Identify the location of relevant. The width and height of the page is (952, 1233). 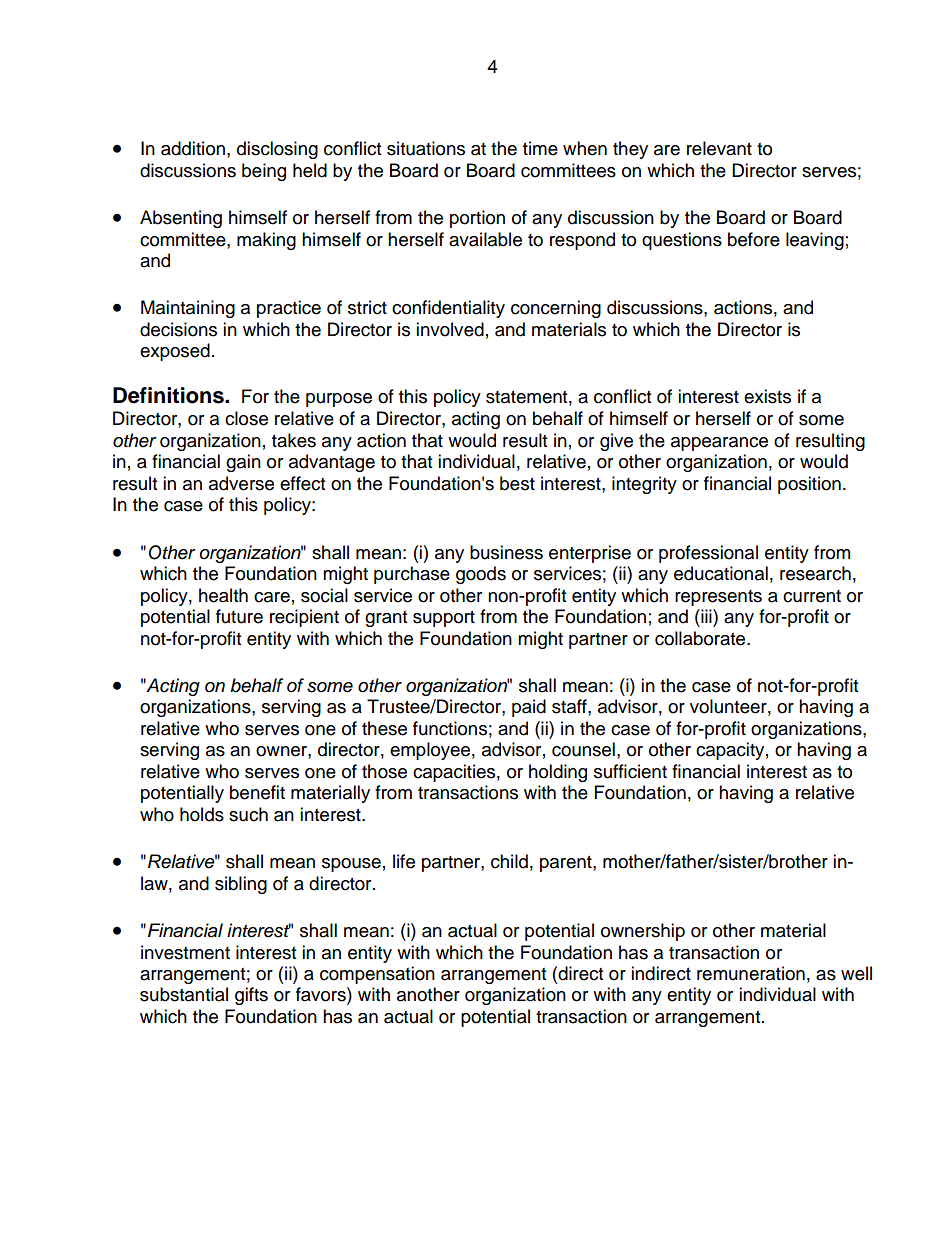
(719, 148).
